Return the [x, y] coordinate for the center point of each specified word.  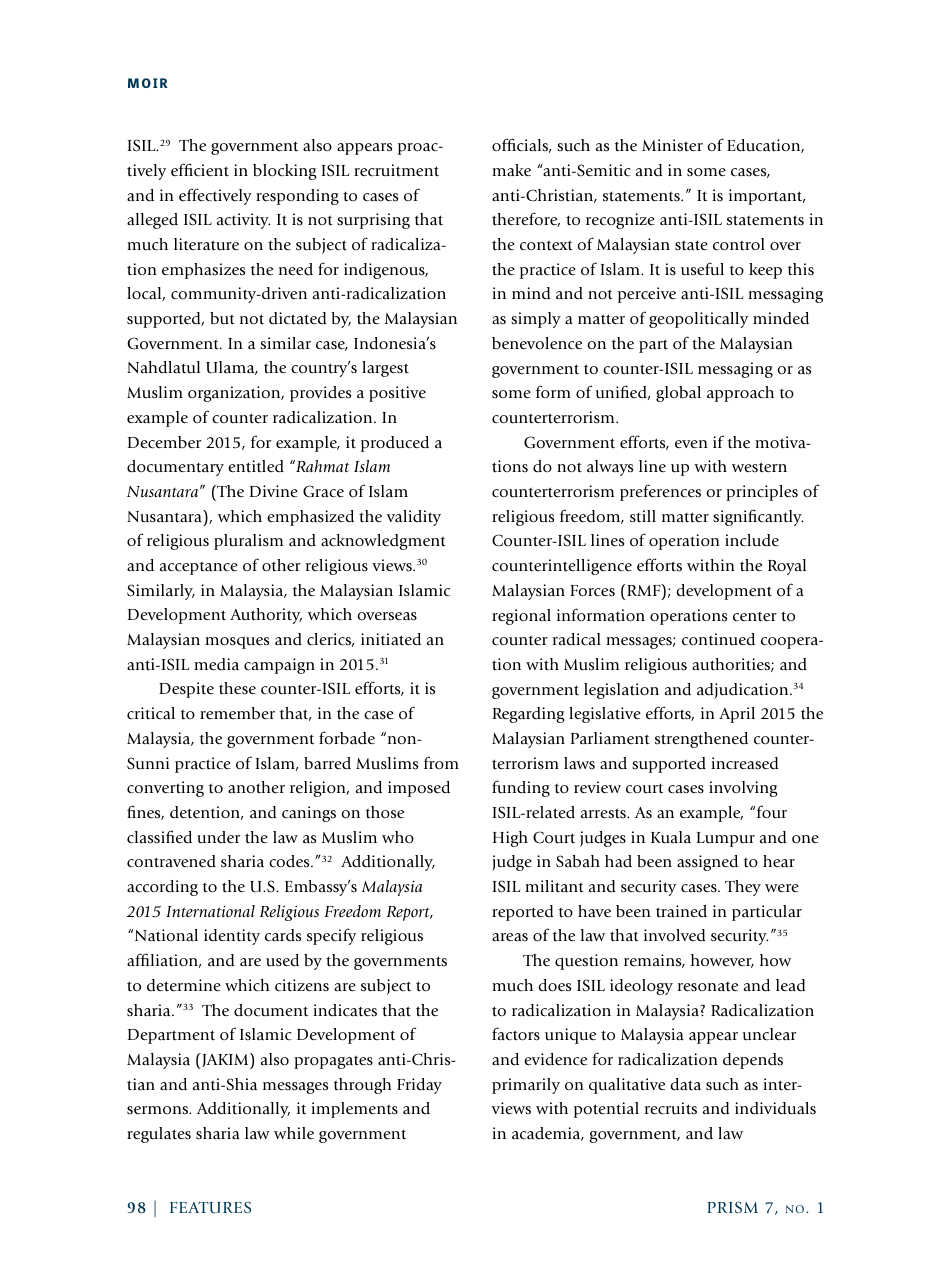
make [511, 170]
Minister [672, 145]
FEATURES [210, 1207]
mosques [237, 642]
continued [718, 639]
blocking [284, 172]
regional [521, 617]
